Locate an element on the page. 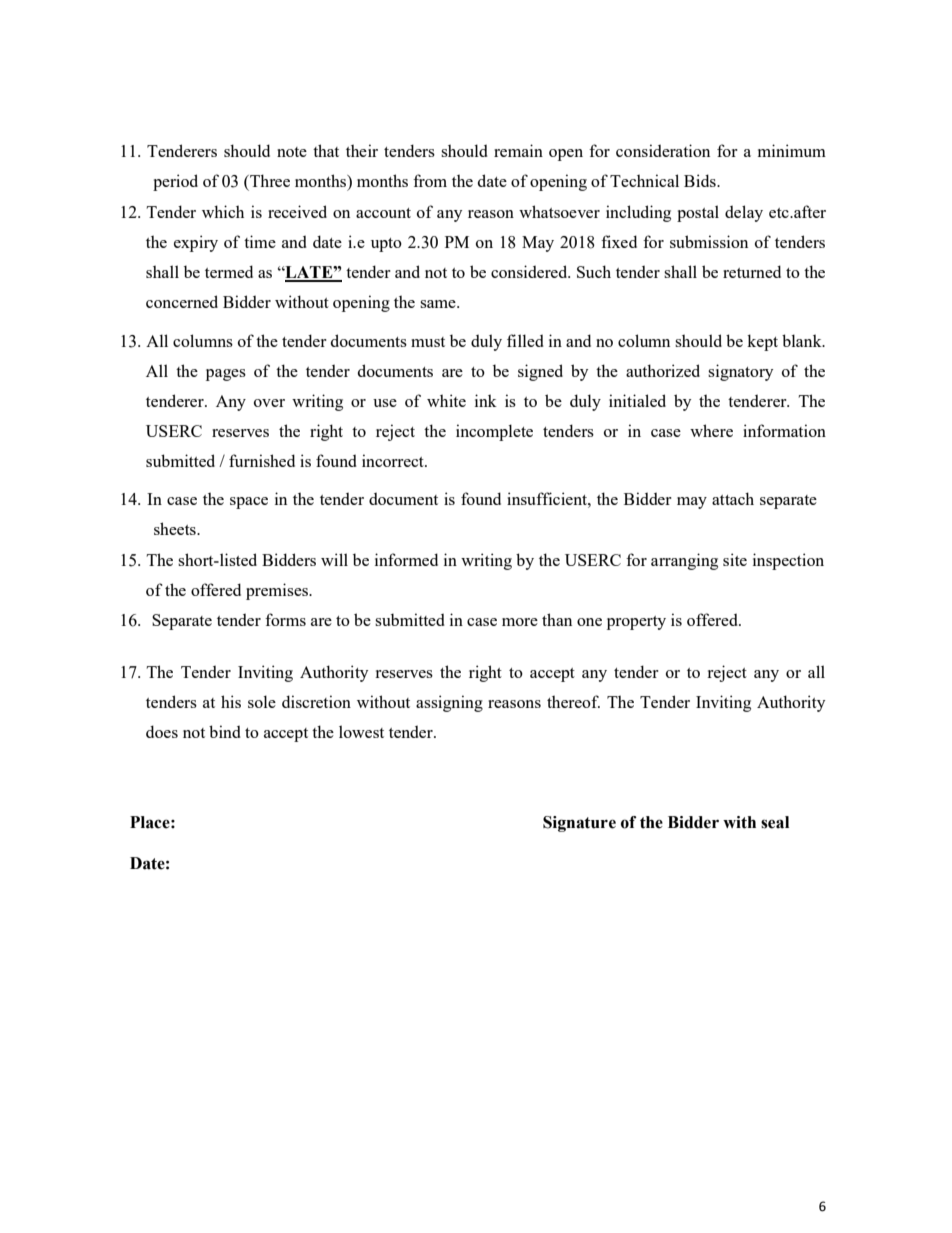 The image size is (952, 1233). forms is located at coordinates (285, 619).
